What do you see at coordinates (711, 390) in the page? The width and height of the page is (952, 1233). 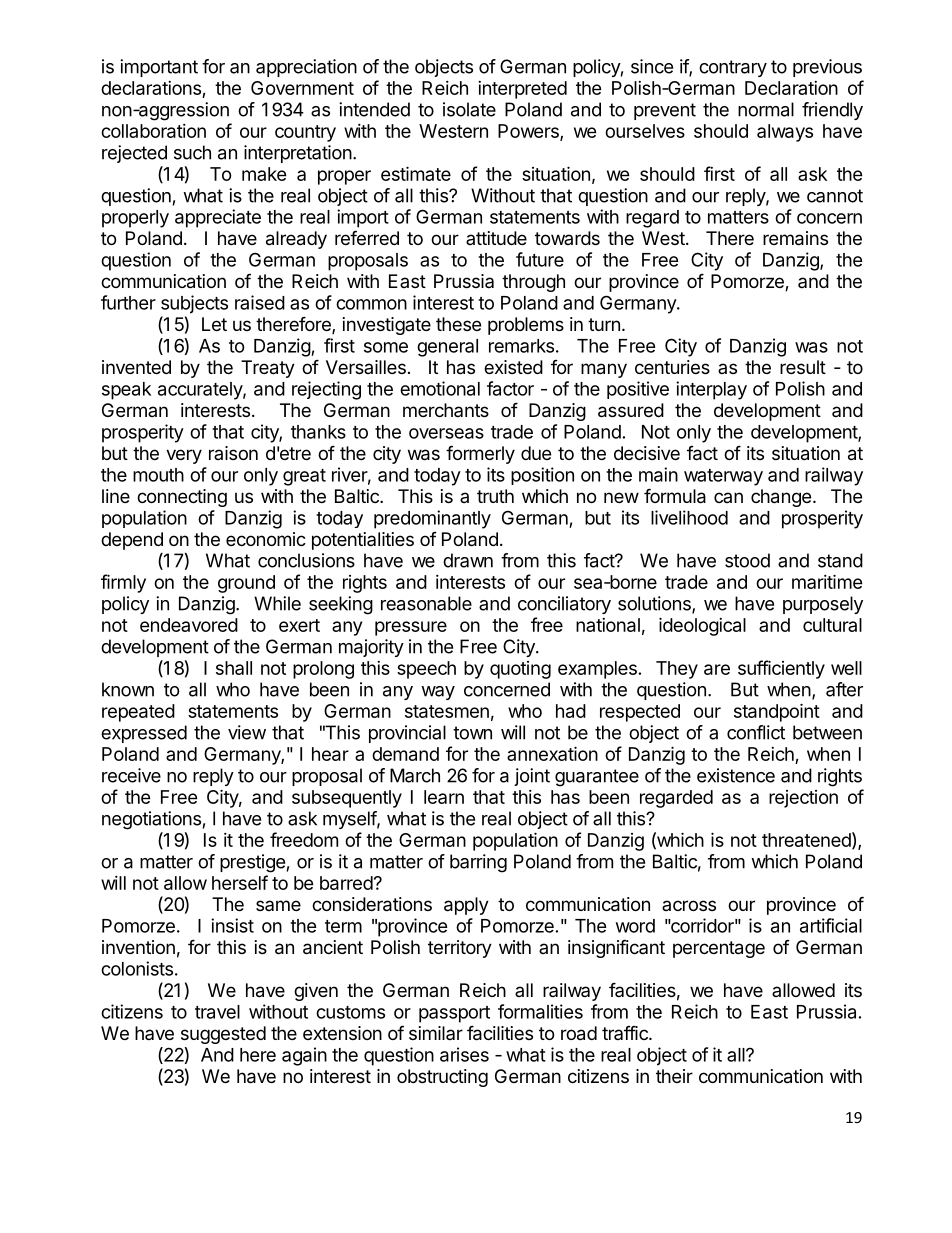 I see `interplay` at bounding box center [711, 390].
